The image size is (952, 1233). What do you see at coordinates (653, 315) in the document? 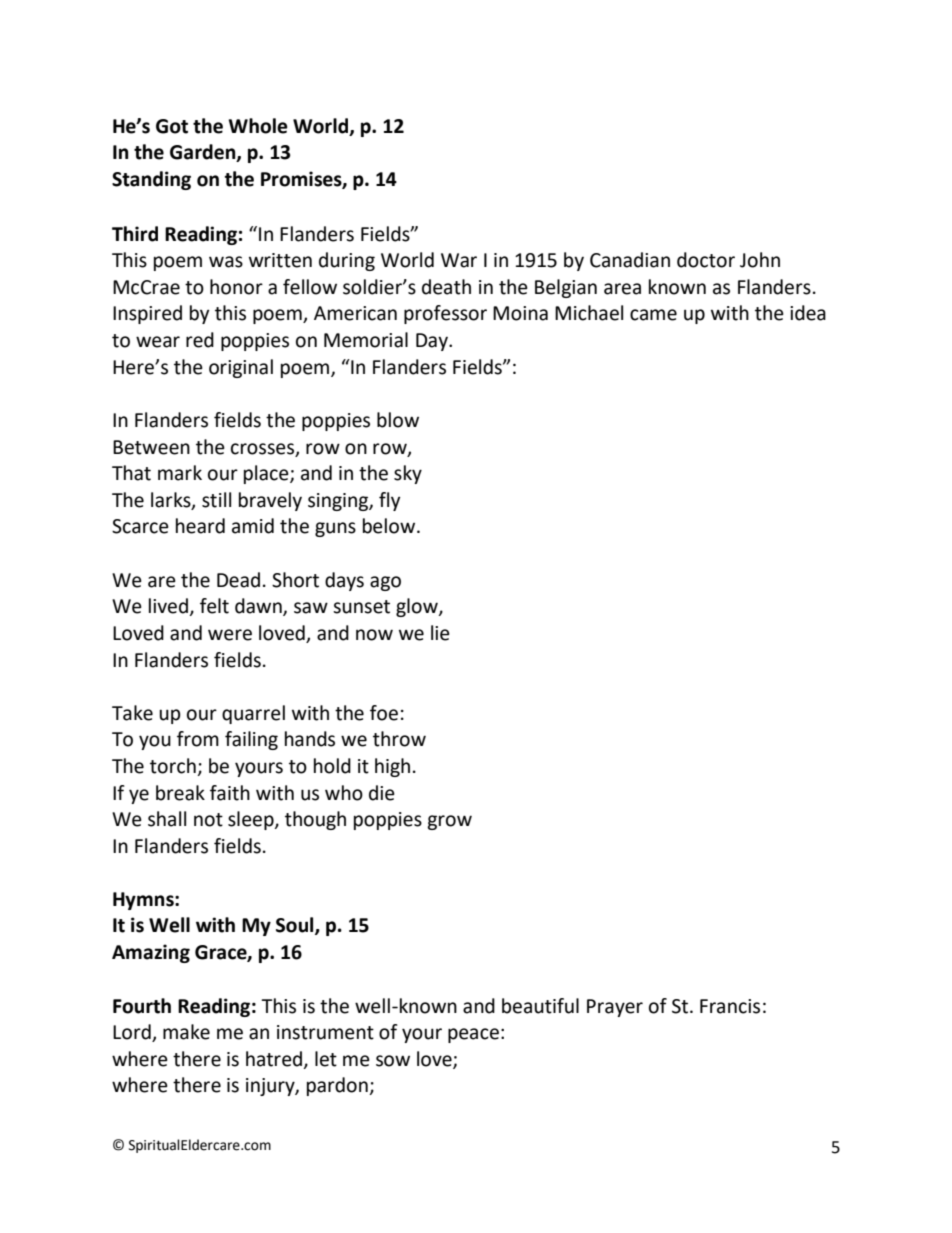
I see `came` at bounding box center [653, 315].
